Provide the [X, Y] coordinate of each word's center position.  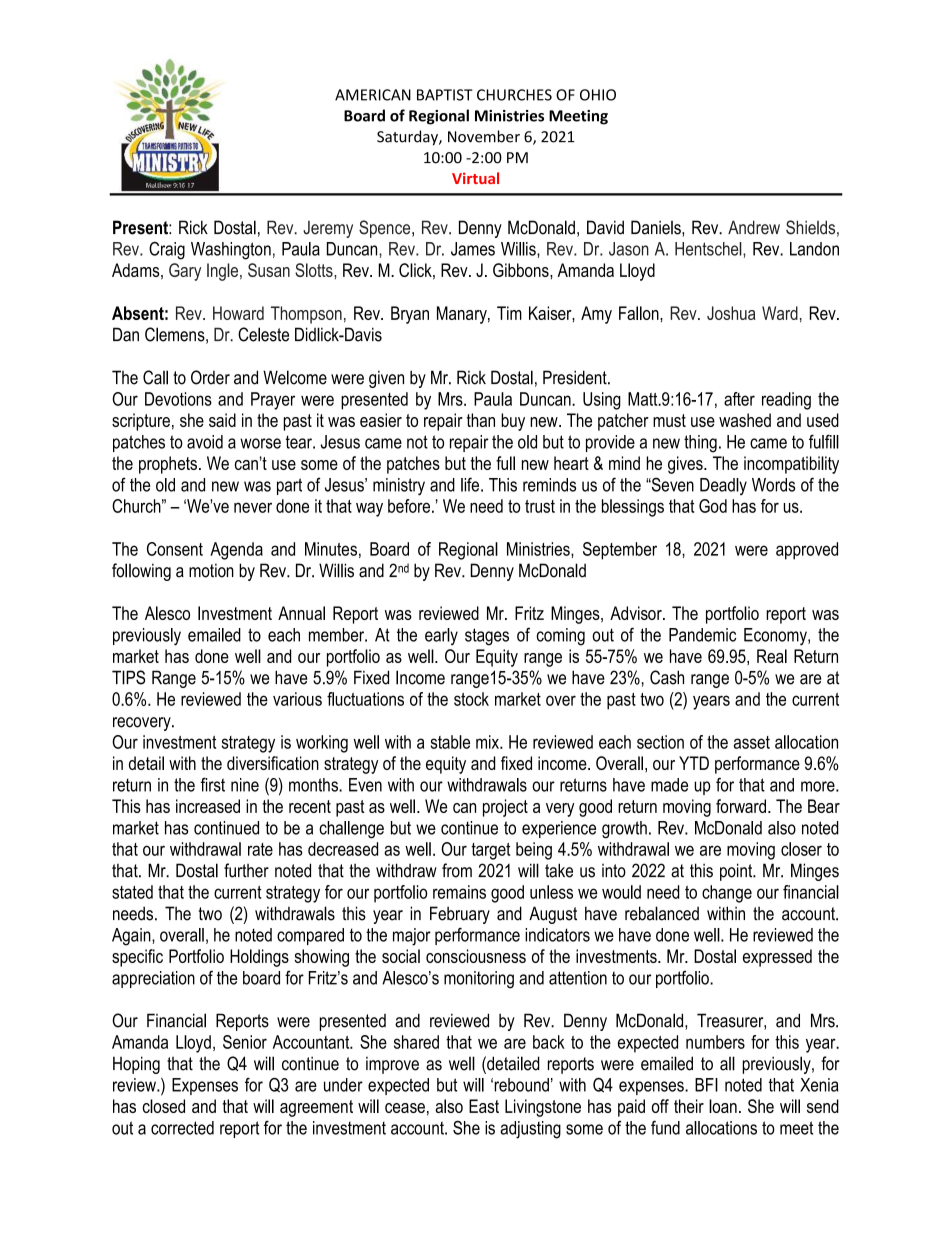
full [505, 463]
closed [164, 1106]
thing [700, 444]
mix [488, 742]
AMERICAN [373, 95]
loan [723, 1106]
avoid [205, 442]
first [213, 784]
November [484, 136]
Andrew [754, 227]
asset [752, 742]
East [484, 1106]
